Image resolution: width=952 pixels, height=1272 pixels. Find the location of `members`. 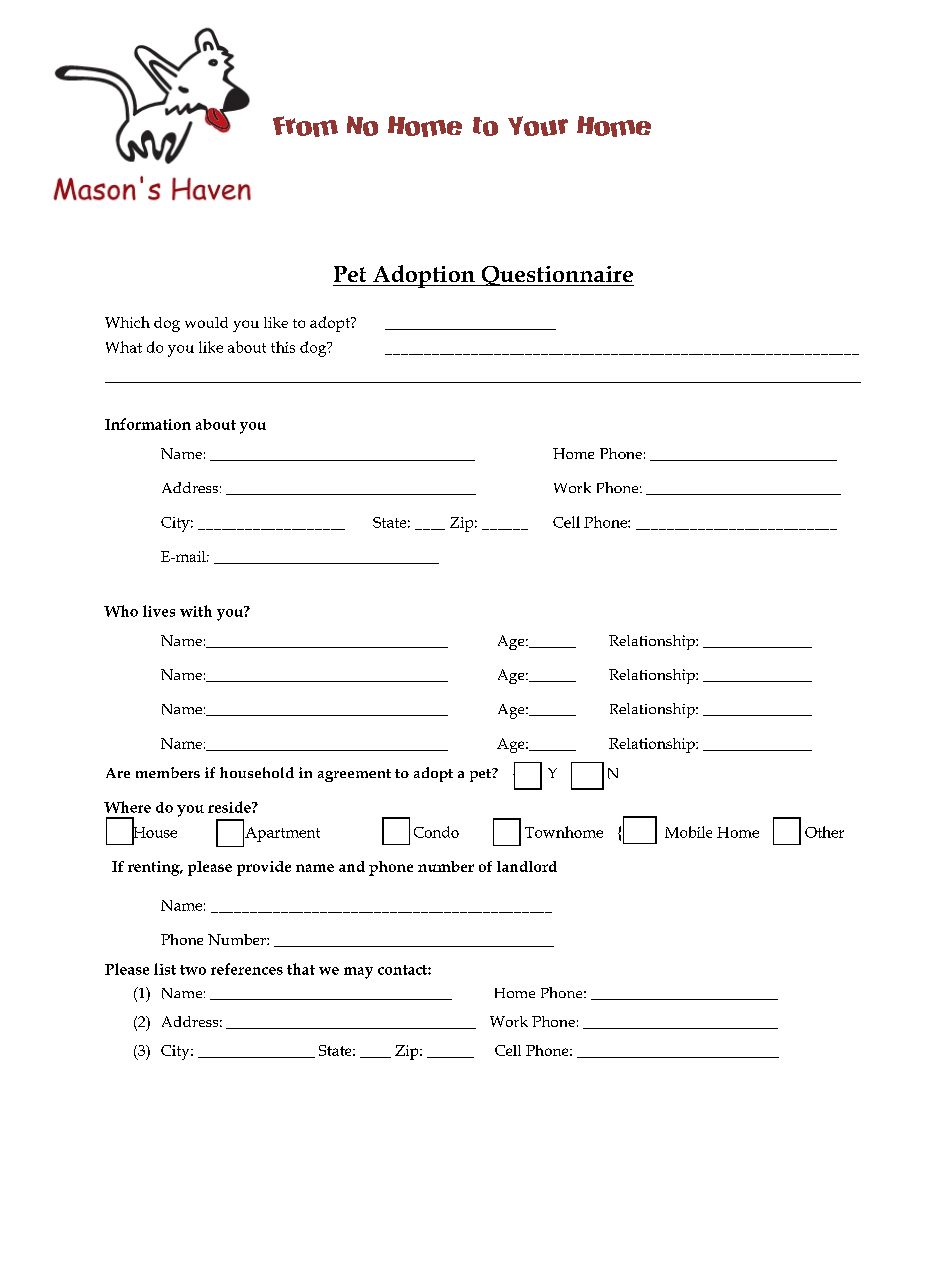

members is located at coordinates (168, 772).
